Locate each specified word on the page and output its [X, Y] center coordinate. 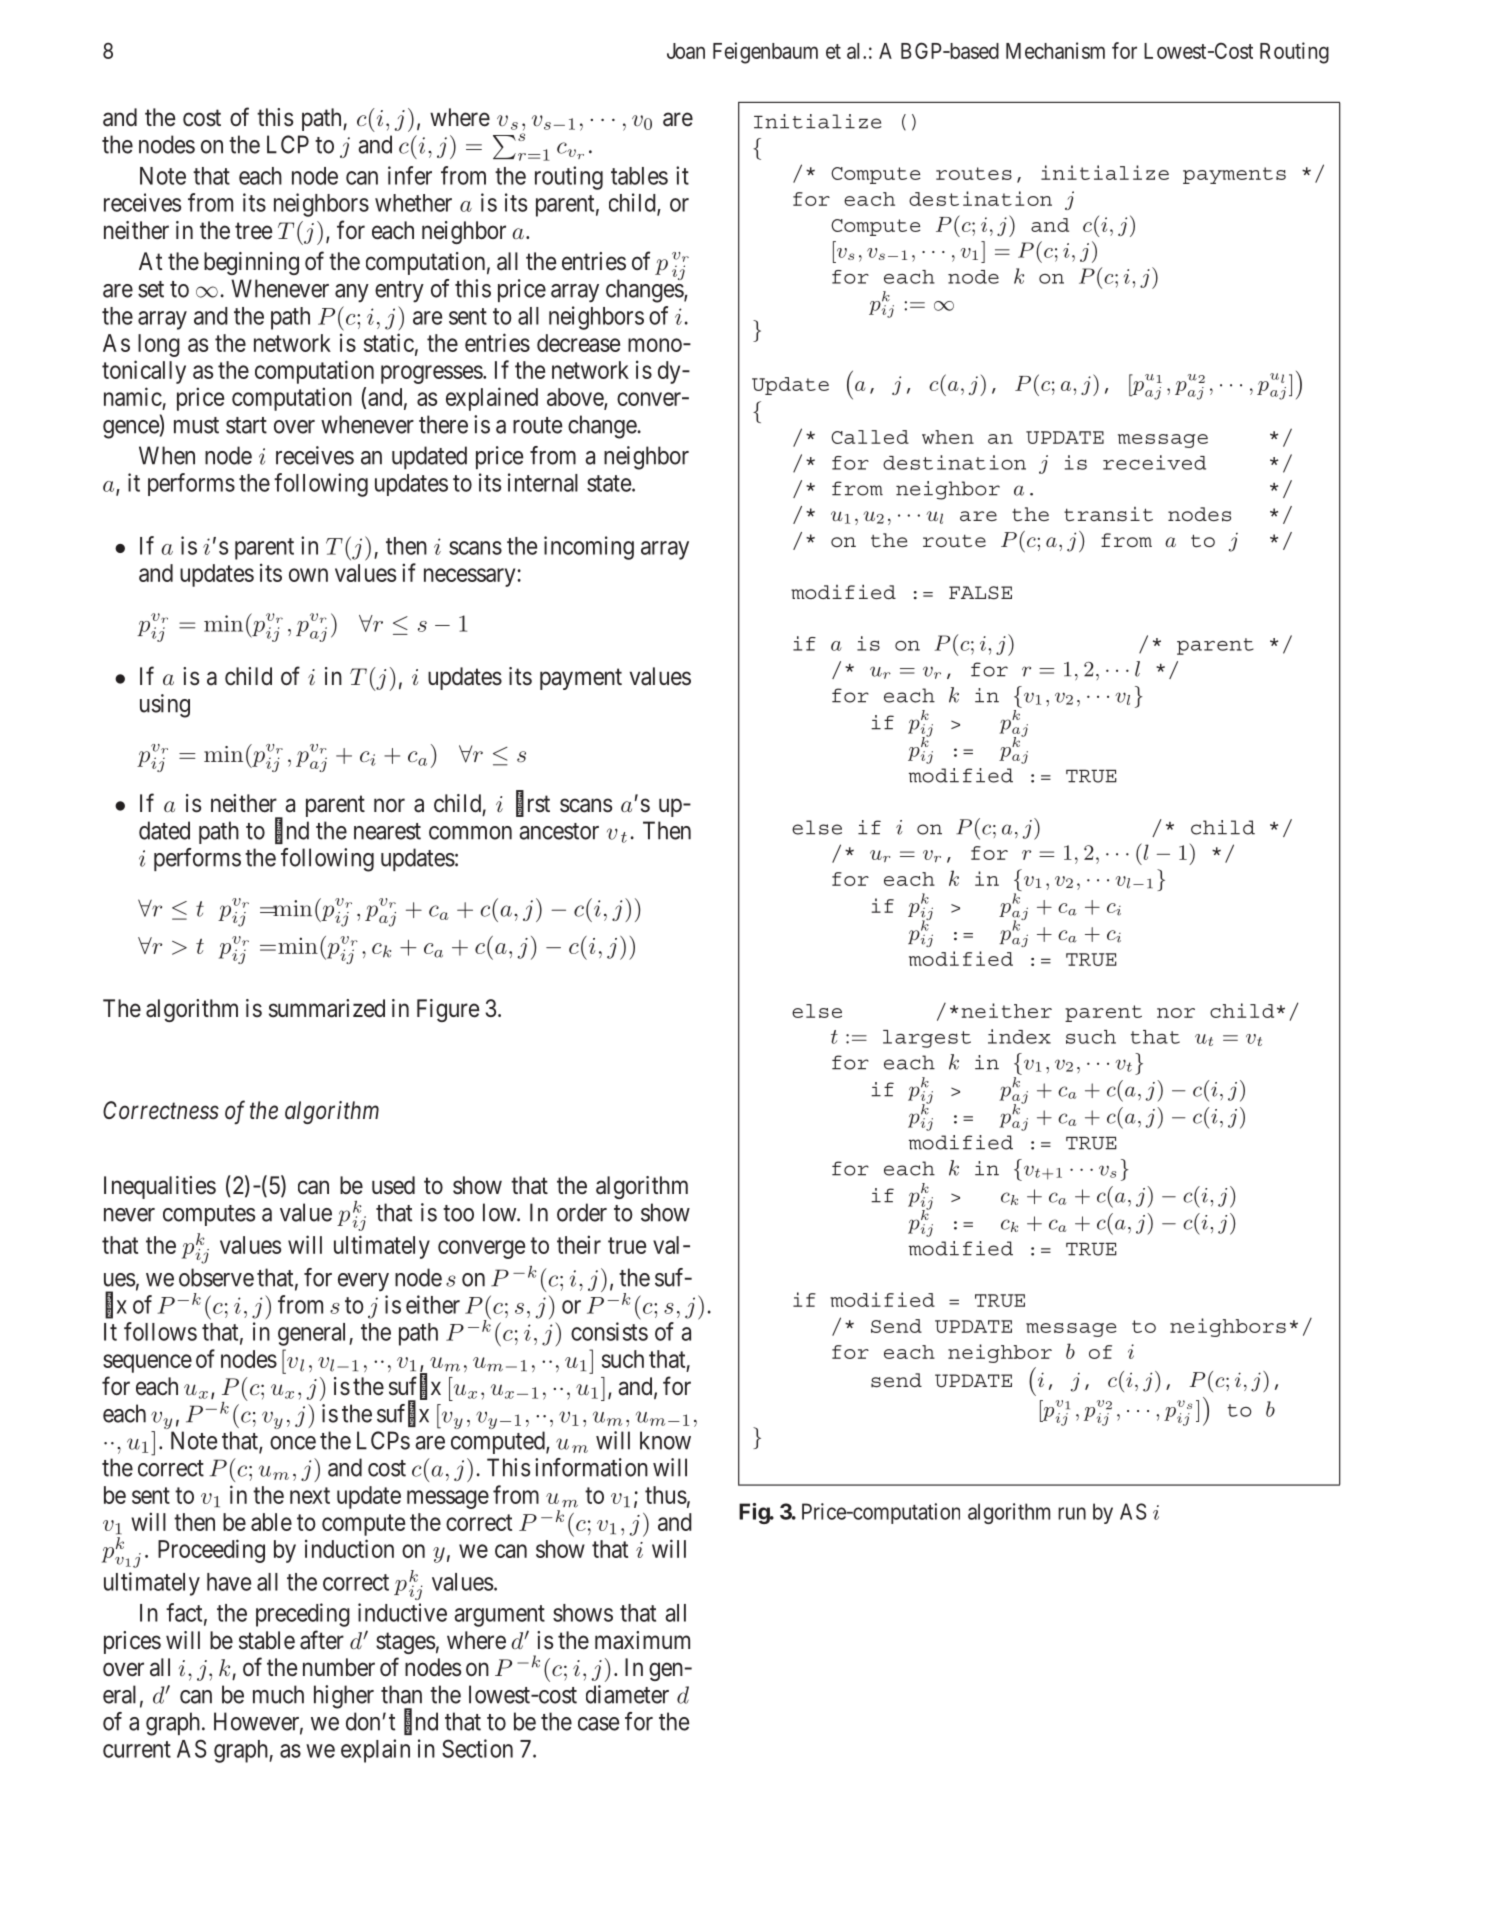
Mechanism [1055, 50]
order [582, 1212]
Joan [686, 51]
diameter [627, 1694]
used [393, 1185]
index [1019, 1036]
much [278, 1694]
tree [253, 231]
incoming [589, 548]
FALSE [980, 593]
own [308, 575]
